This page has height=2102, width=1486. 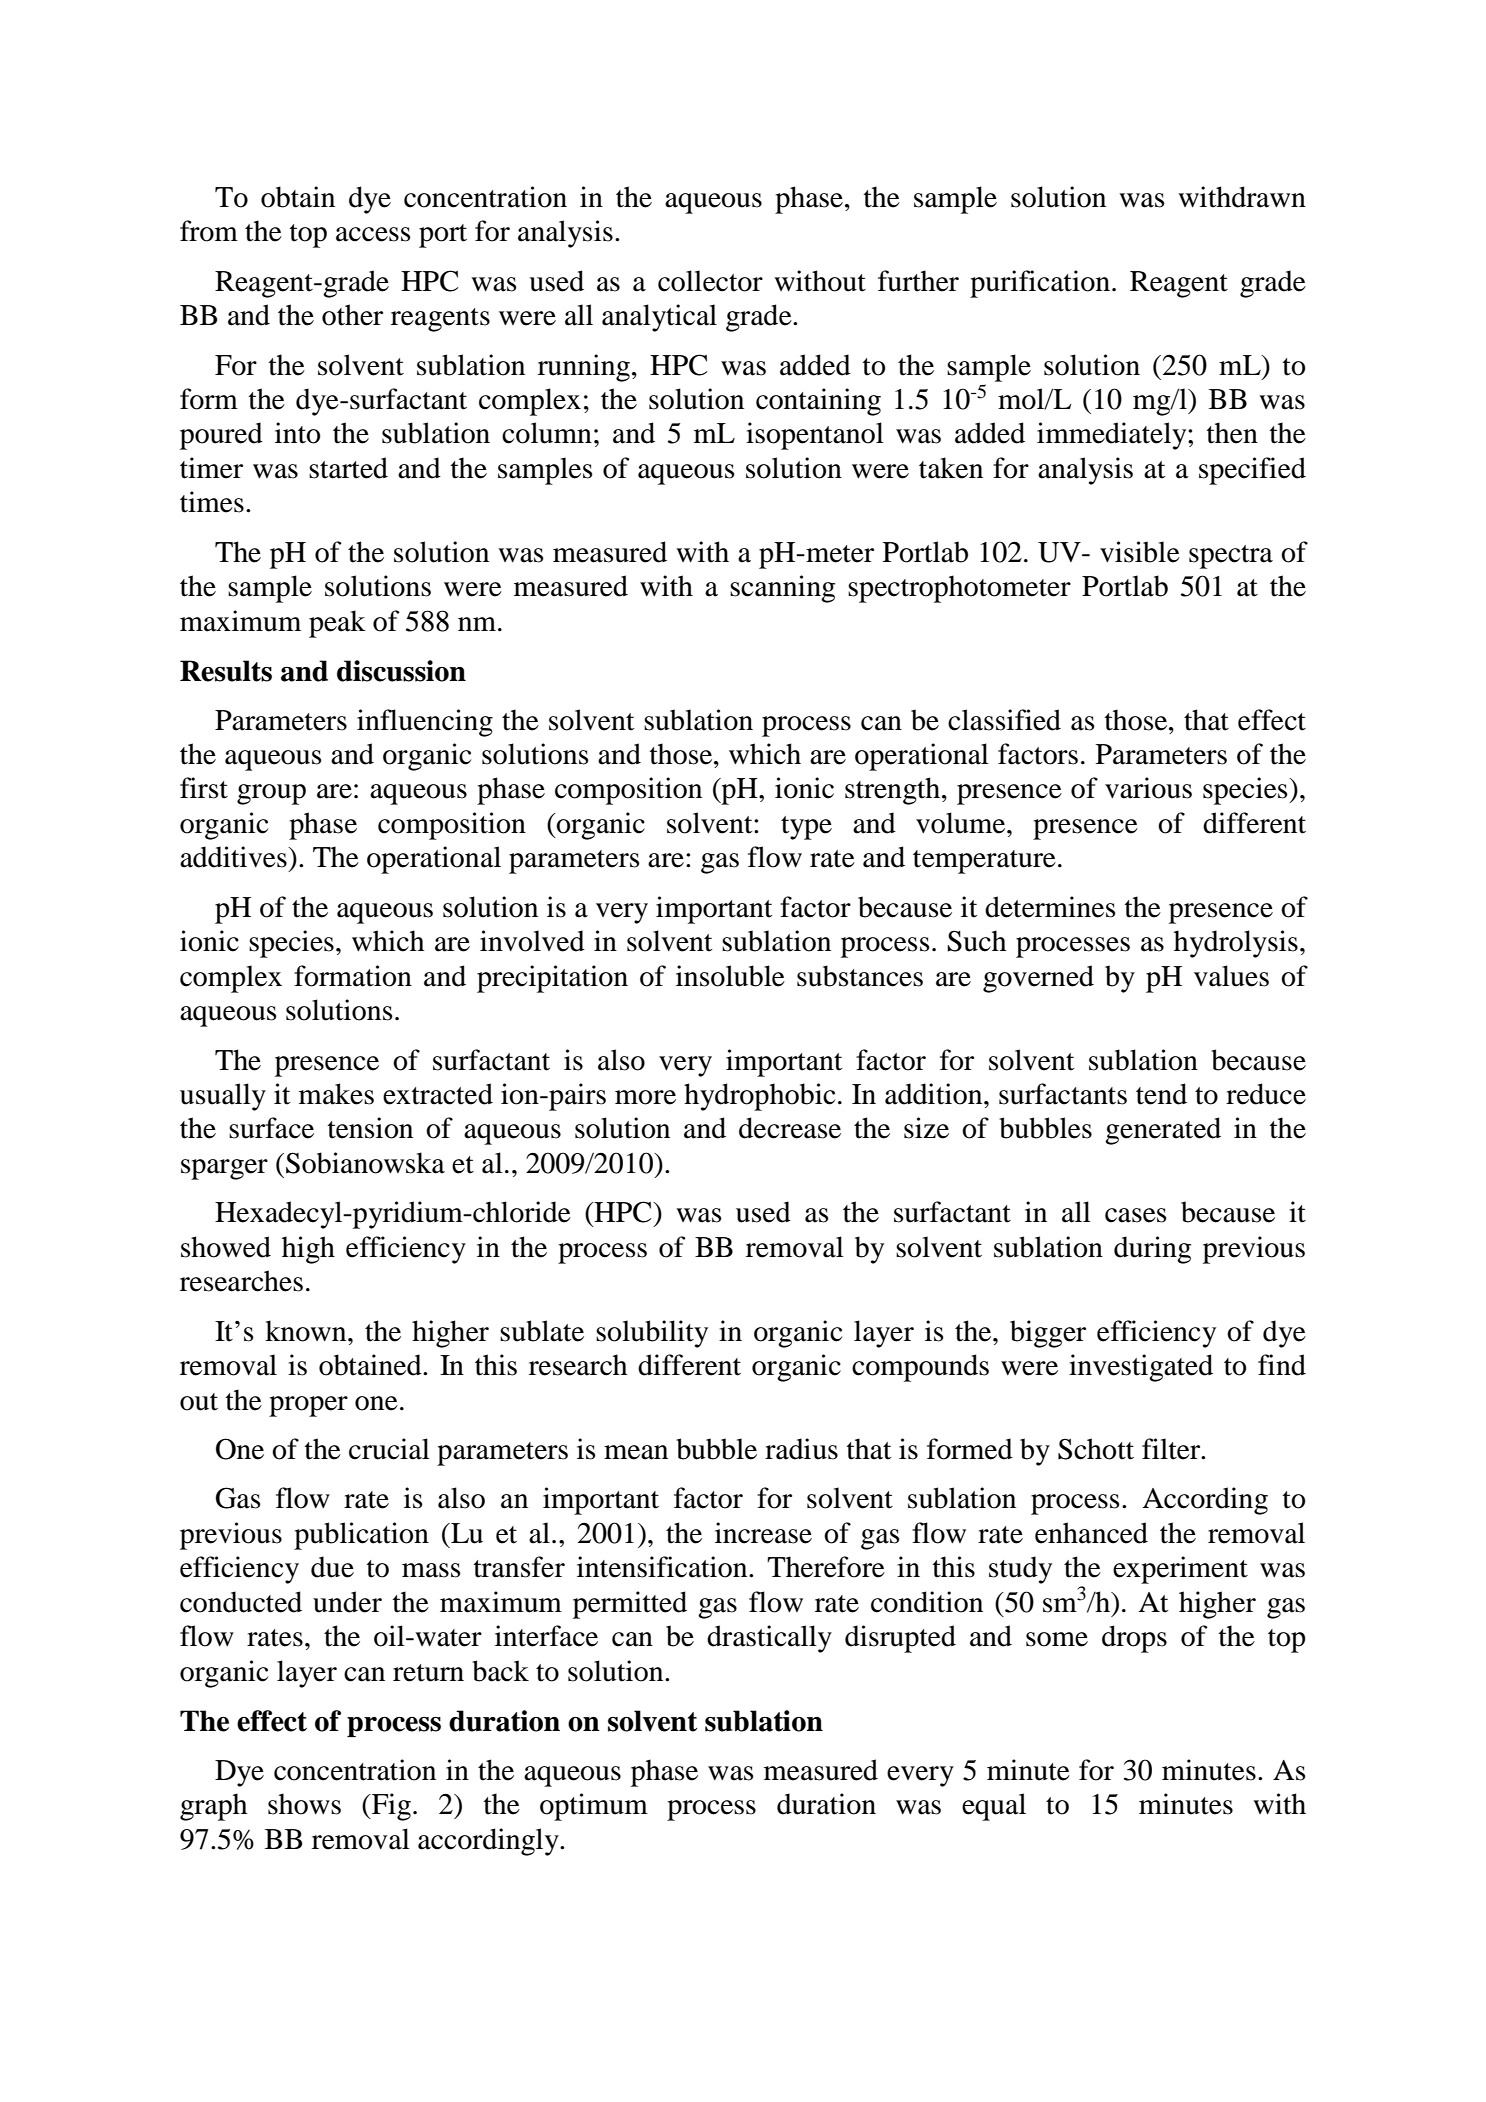 What do you see at coordinates (806, 828) in the page?
I see `type` at bounding box center [806, 828].
